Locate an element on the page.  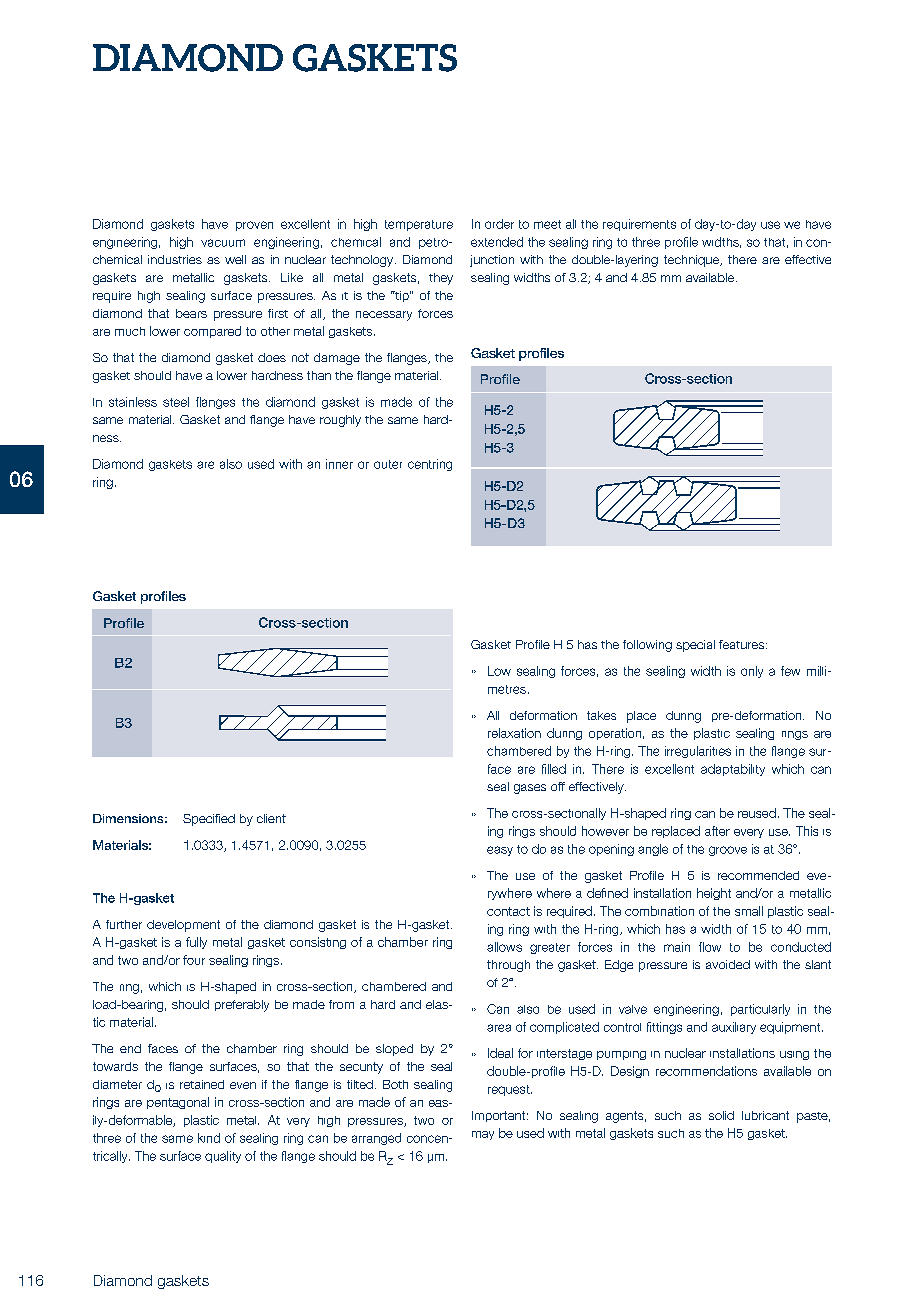
Specified is located at coordinates (209, 820).
